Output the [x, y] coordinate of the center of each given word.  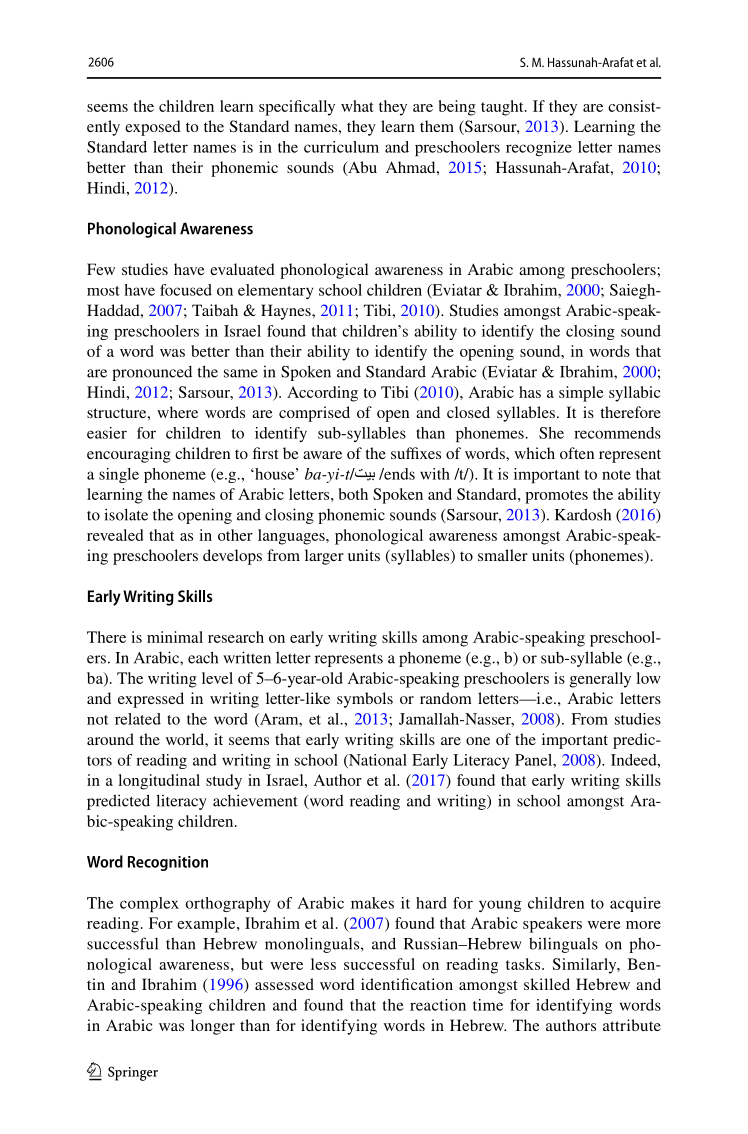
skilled [547, 984]
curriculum [341, 147]
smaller [503, 555]
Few [101, 269]
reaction [438, 1005]
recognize [539, 148]
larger [324, 557]
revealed [115, 535]
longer [213, 1027]
